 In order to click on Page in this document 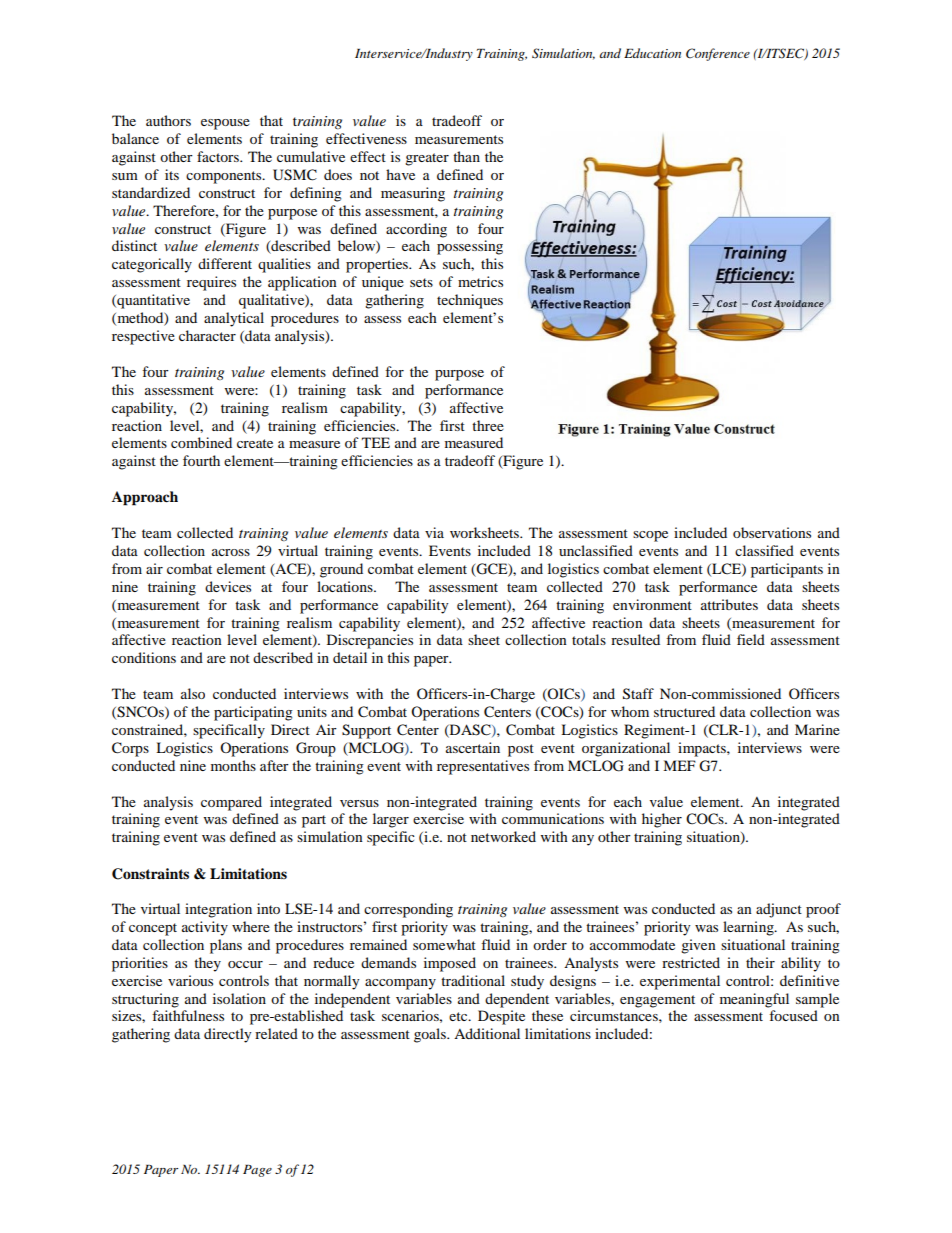, I will do `click(257, 1171)`.
